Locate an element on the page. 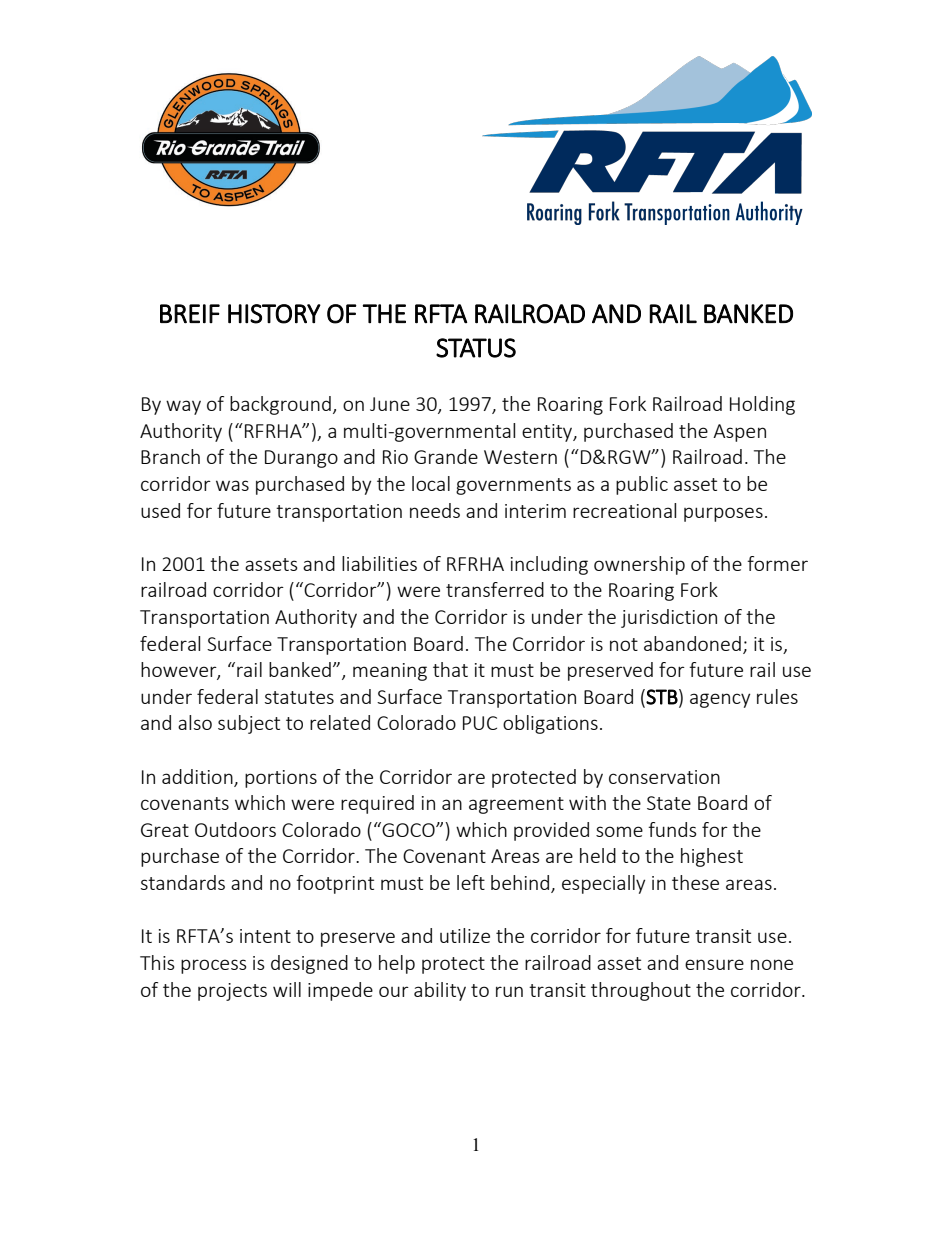 The height and width of the document is (1233, 952). HISTORY is located at coordinates (274, 314).
